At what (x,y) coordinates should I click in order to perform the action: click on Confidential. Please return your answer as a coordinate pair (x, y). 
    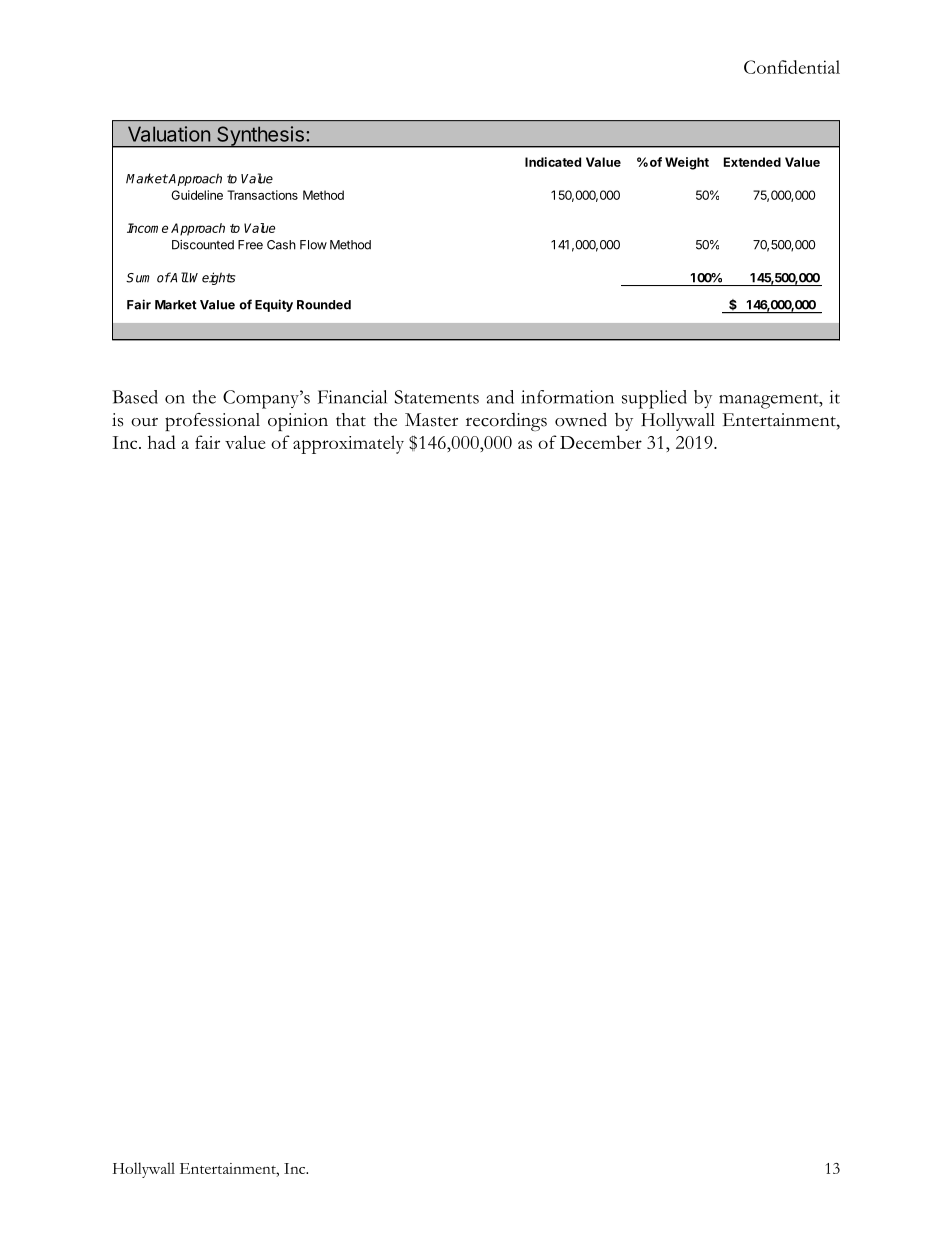
    Looking at the image, I should click on (792, 67).
